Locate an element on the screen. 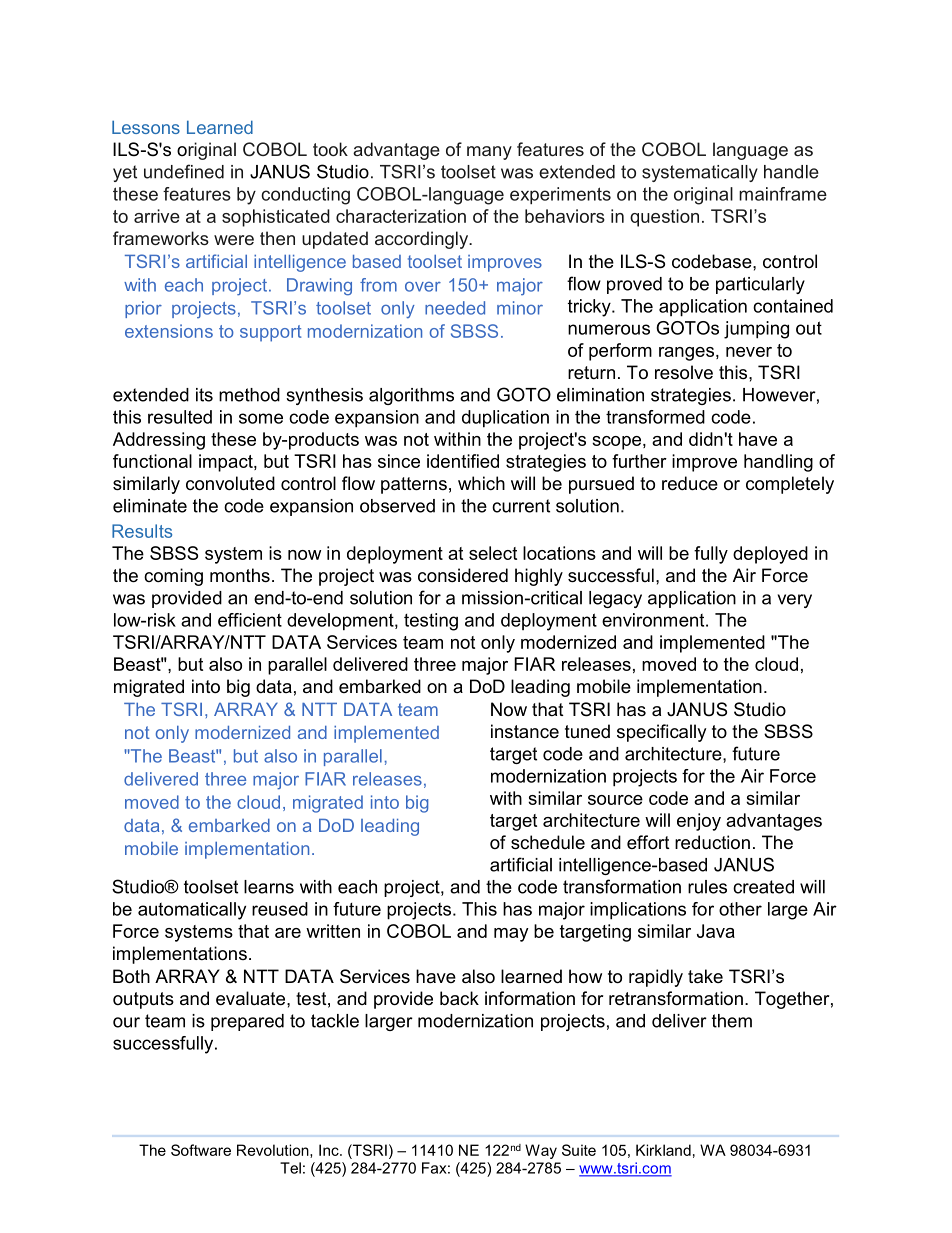 Image resolution: width=952 pixels, height=1233 pixels. may is located at coordinates (511, 935).
